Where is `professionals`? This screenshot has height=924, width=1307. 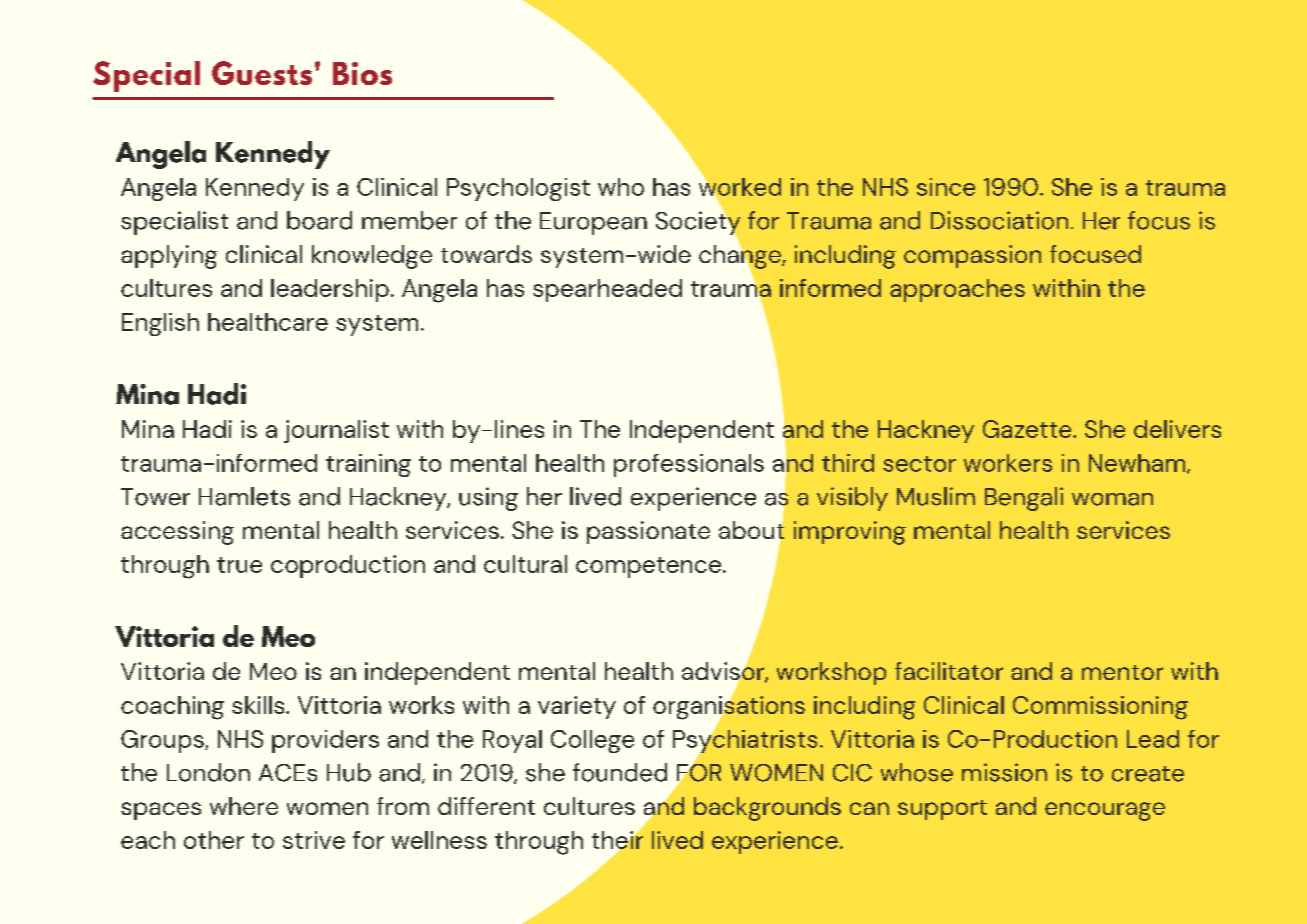 professionals is located at coordinates (689, 465).
